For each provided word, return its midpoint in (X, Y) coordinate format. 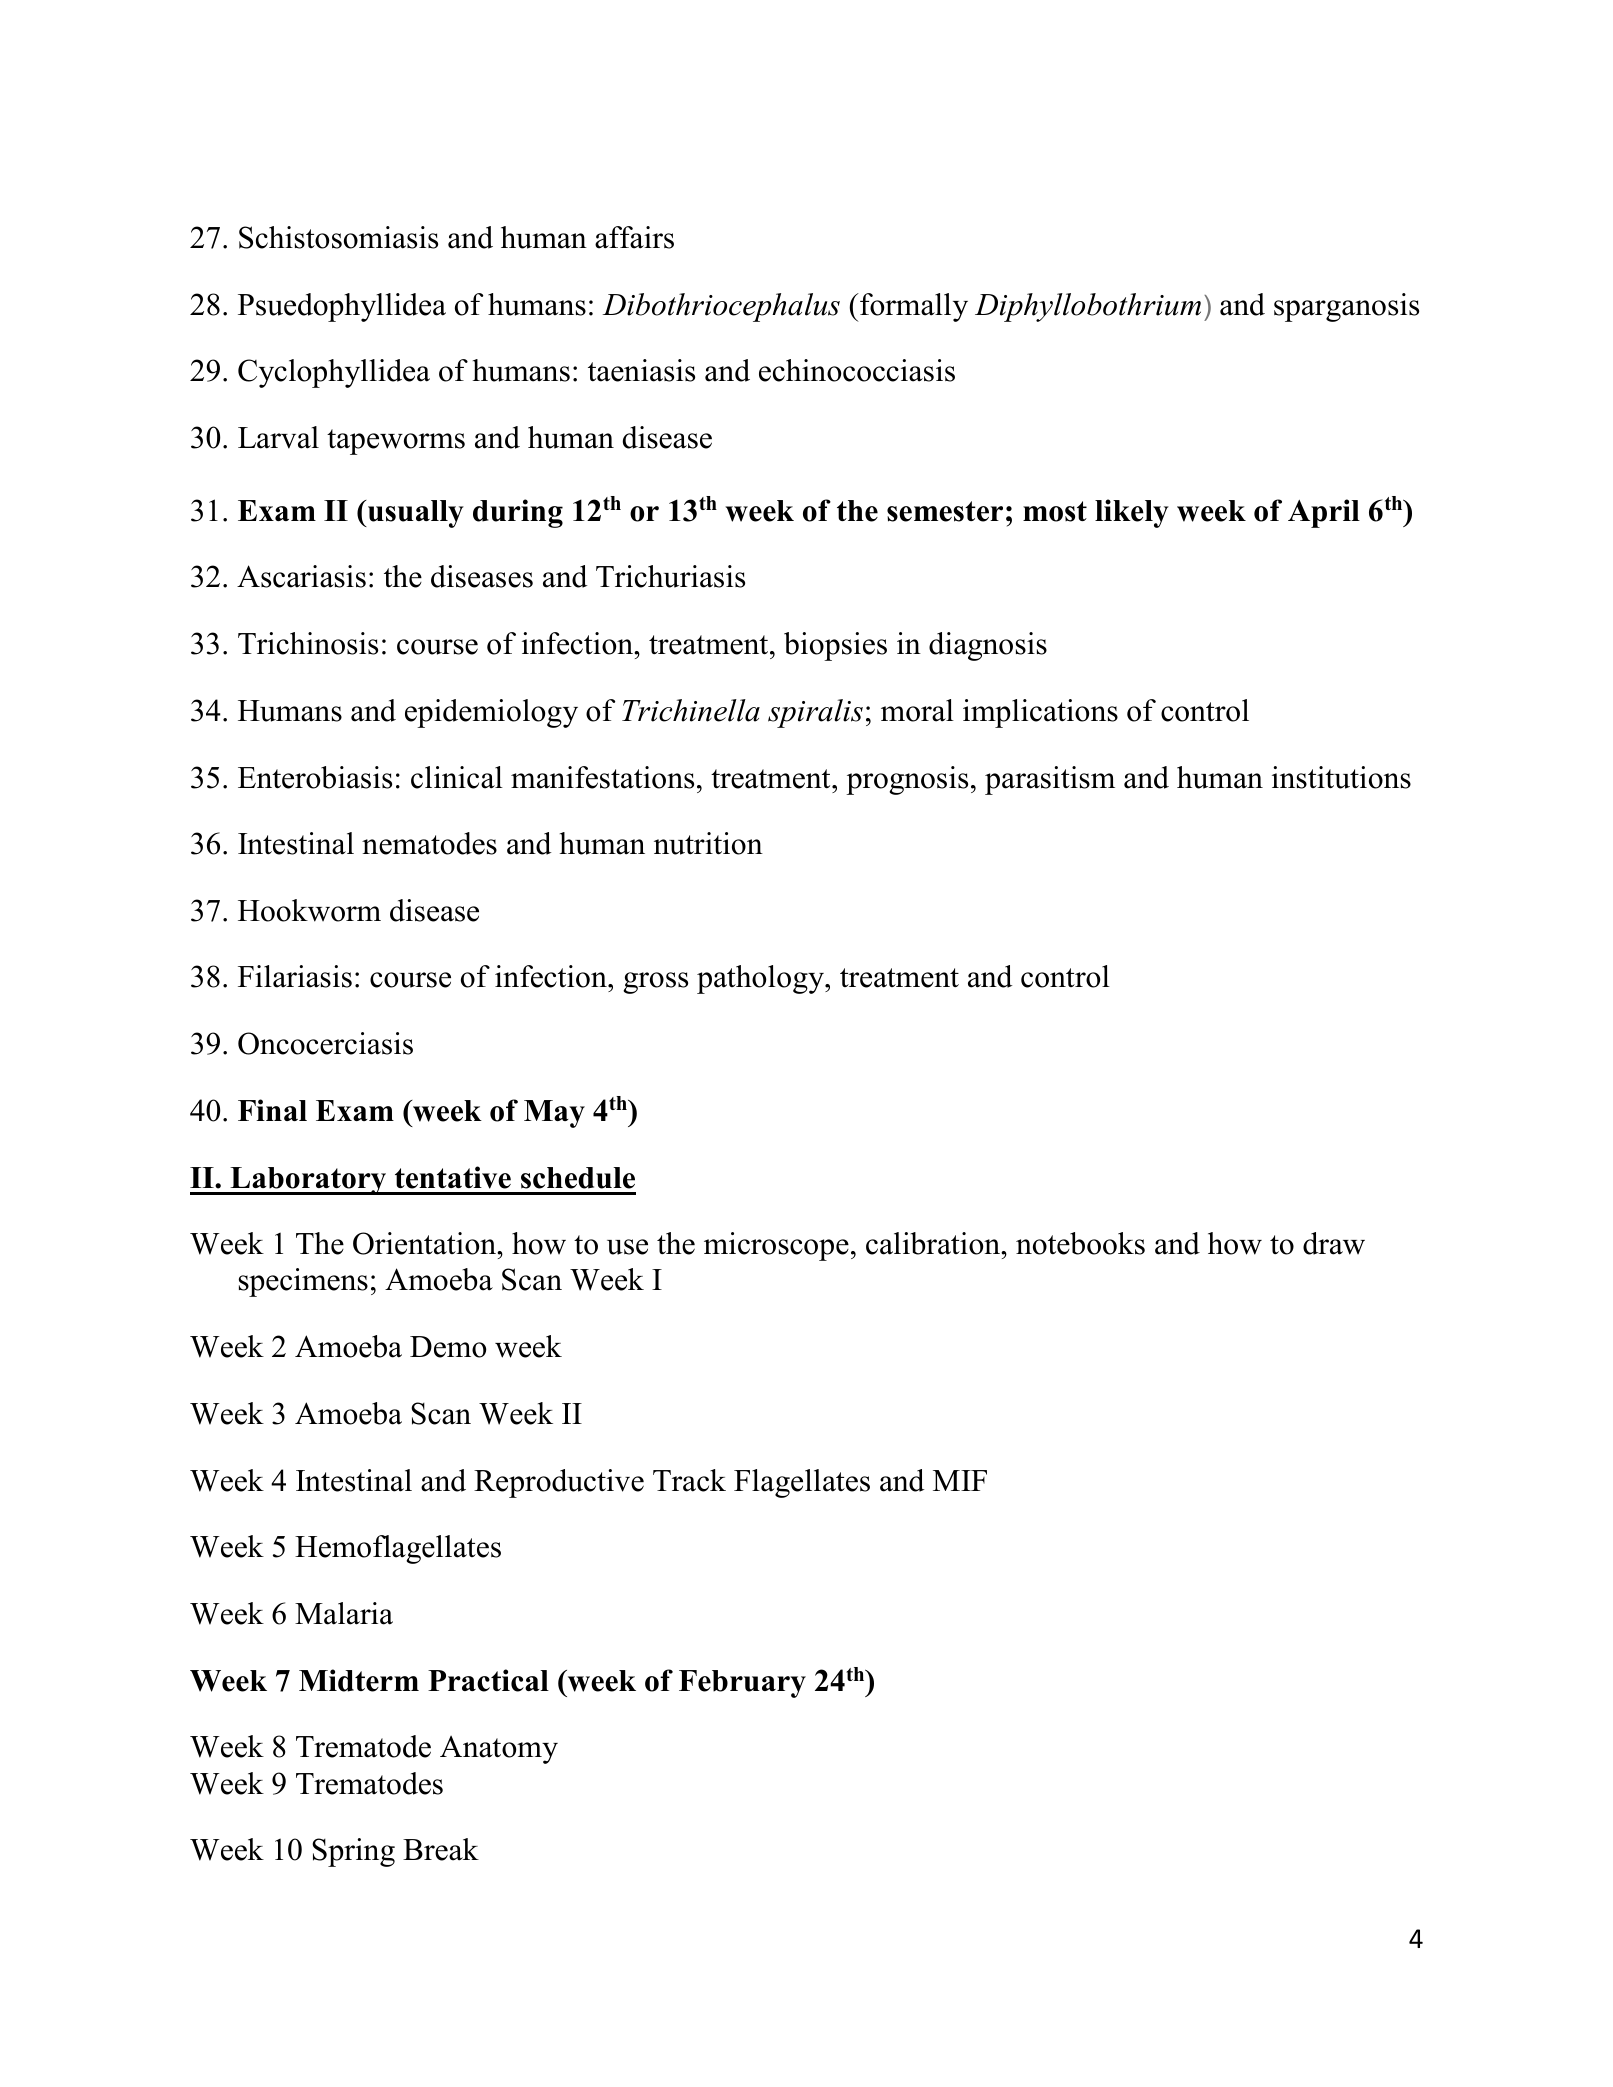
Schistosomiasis (338, 237)
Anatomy (499, 1750)
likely (1132, 513)
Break (441, 1849)
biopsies (835, 646)
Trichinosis (308, 643)
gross (655, 983)
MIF (960, 1480)
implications (1040, 713)
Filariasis (295, 976)
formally (913, 307)
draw (1334, 1243)
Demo (448, 1347)
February (742, 1684)
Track (689, 1480)
